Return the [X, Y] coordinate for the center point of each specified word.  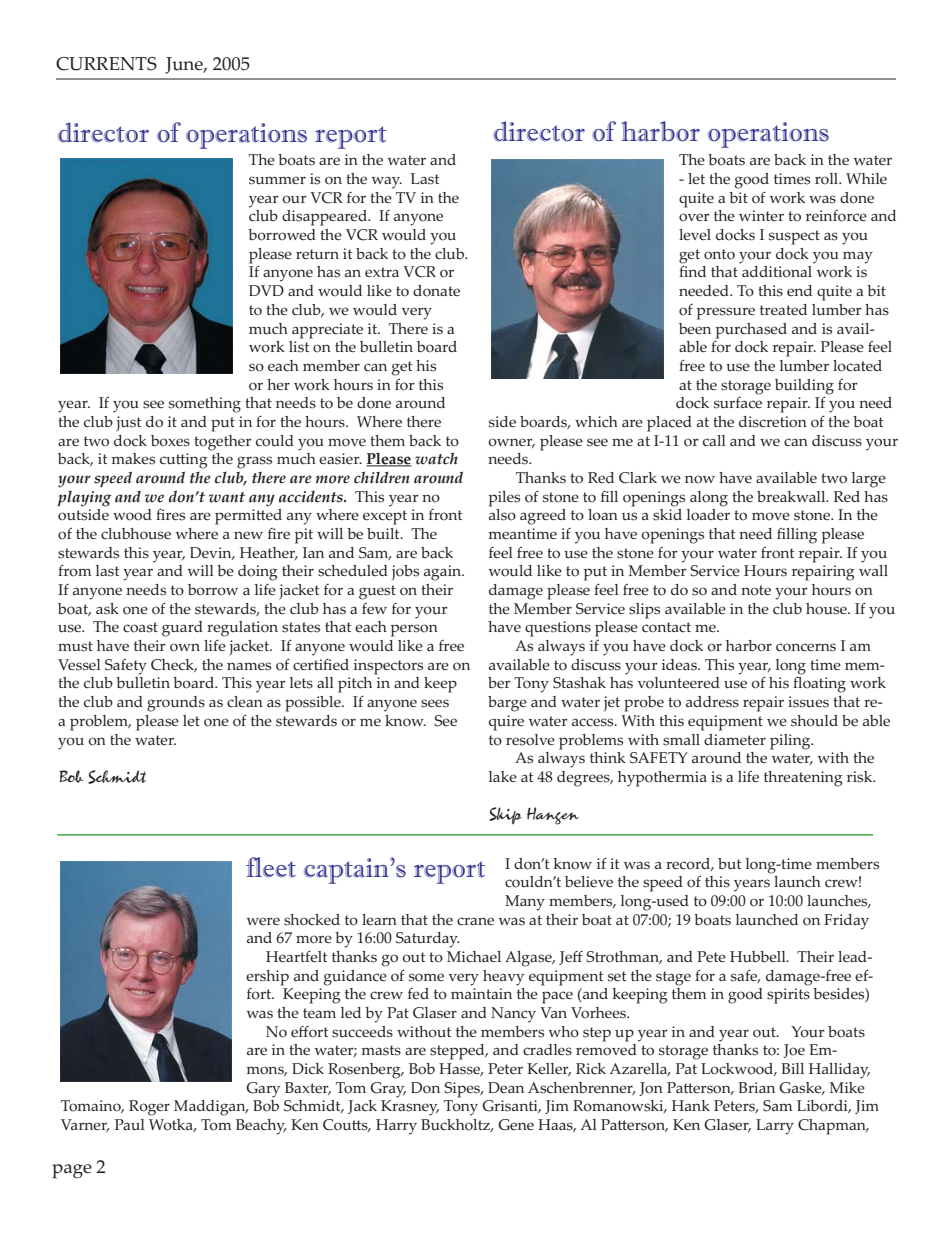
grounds [176, 704]
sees [435, 703]
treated [783, 309]
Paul [130, 1125]
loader [708, 515]
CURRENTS [106, 64]
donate [436, 291]
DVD [266, 290]
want [227, 497]
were [263, 921]
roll [828, 179]
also [502, 515]
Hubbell [759, 957]
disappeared [325, 218]
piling [791, 742]
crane [475, 921]
